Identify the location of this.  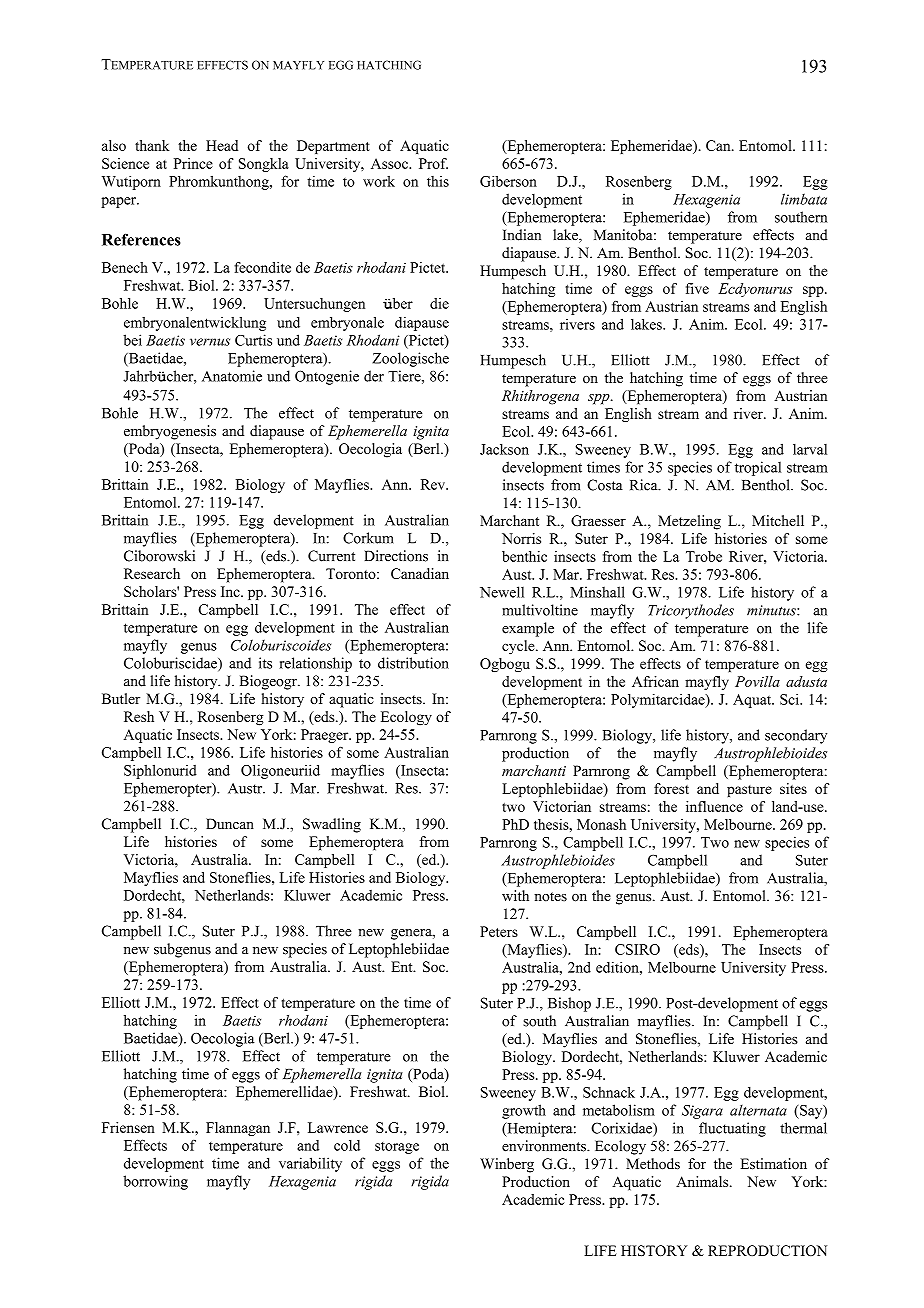
(438, 181).
